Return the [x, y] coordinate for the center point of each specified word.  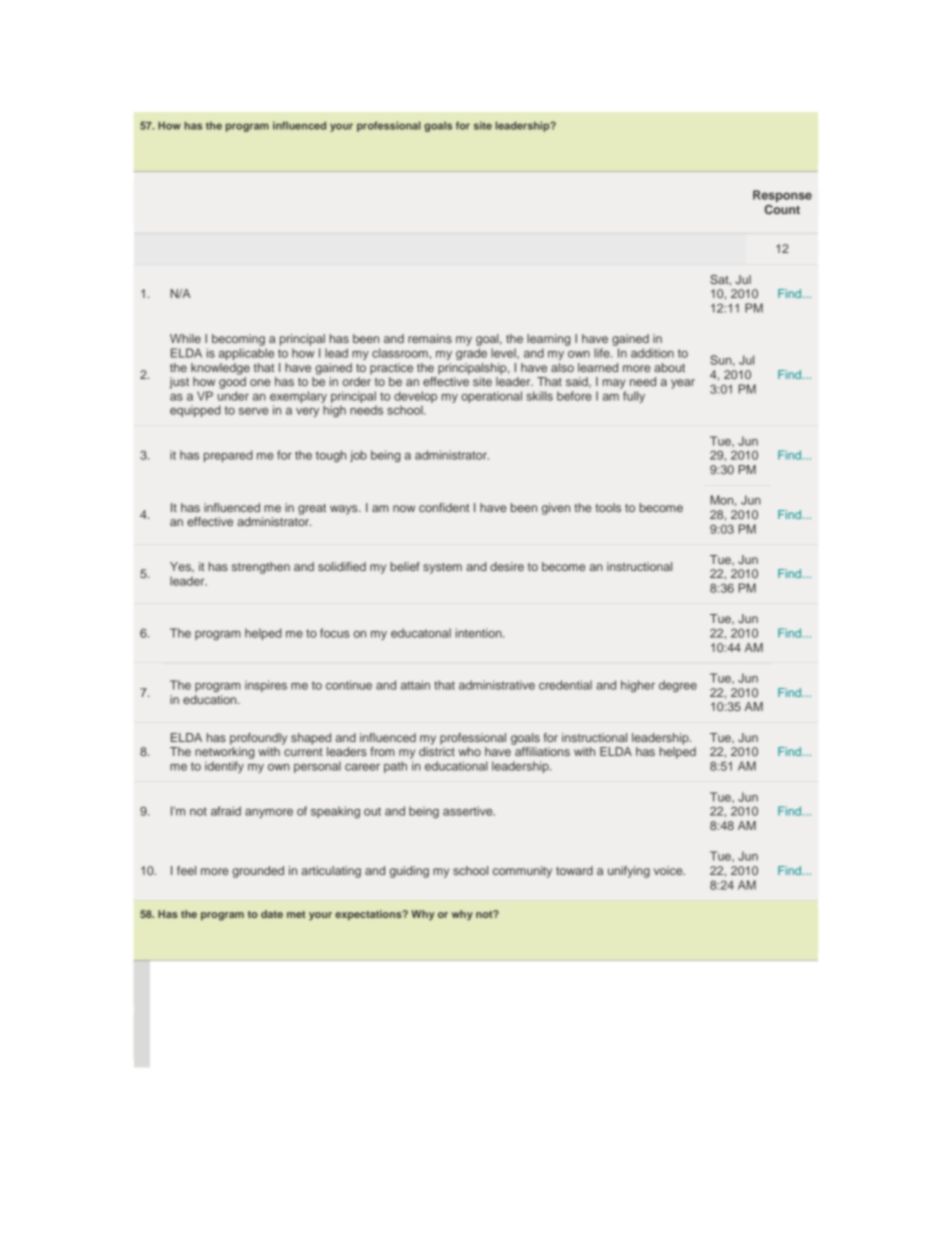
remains [430, 338]
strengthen [261, 568]
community [522, 872]
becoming [238, 340]
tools [608, 507]
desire [507, 566]
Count [782, 209]
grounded [258, 872]
